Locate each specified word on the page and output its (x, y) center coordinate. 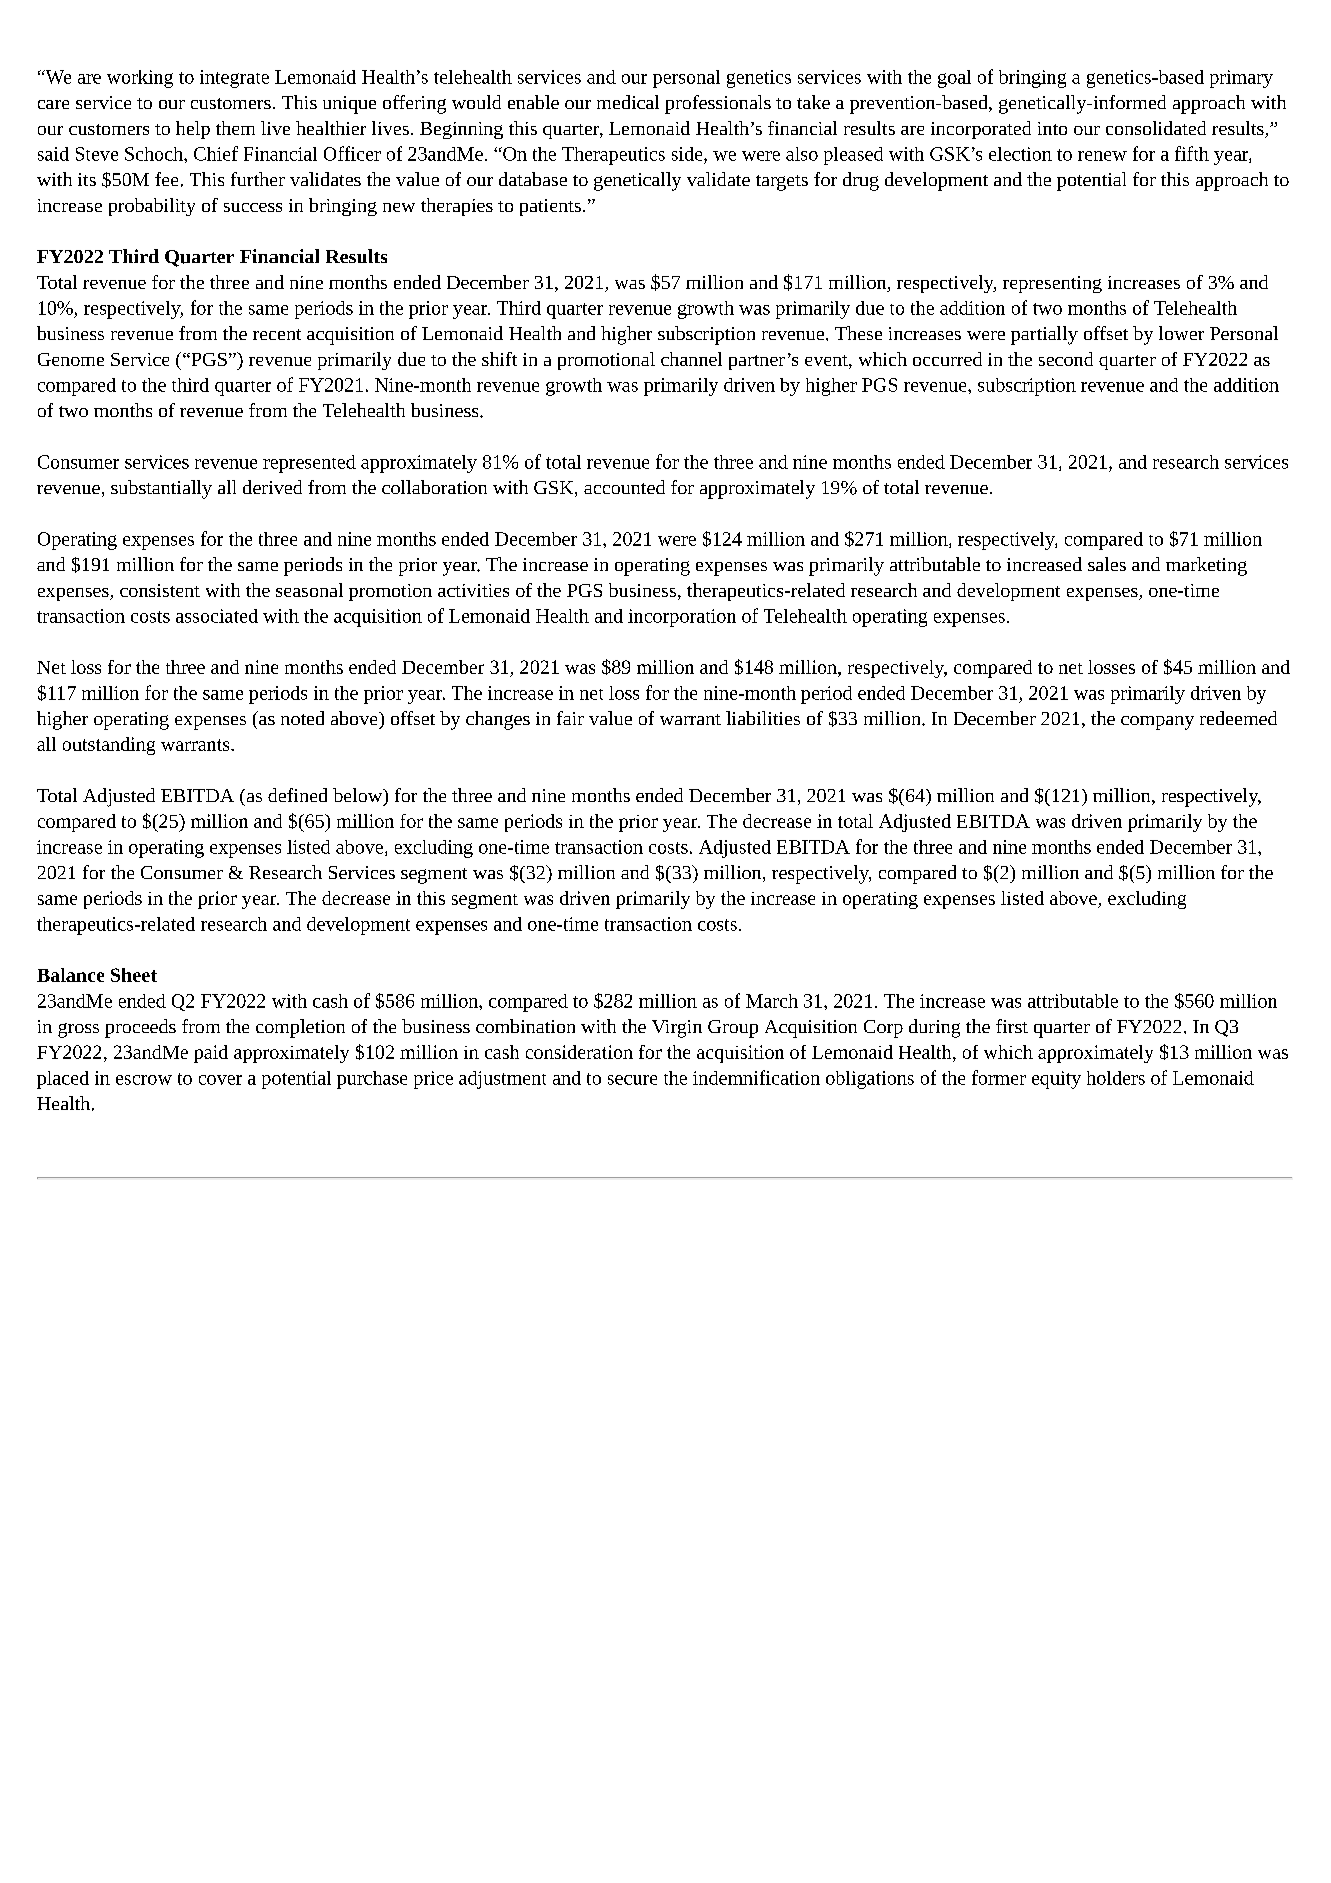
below (359, 796)
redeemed (1238, 718)
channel (691, 359)
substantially (161, 489)
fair (570, 718)
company (1157, 723)
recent (277, 334)
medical (628, 102)
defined (297, 795)
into (1052, 128)
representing (1052, 284)
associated (217, 616)
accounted (624, 487)
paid (211, 1054)
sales (1107, 564)
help (193, 130)
